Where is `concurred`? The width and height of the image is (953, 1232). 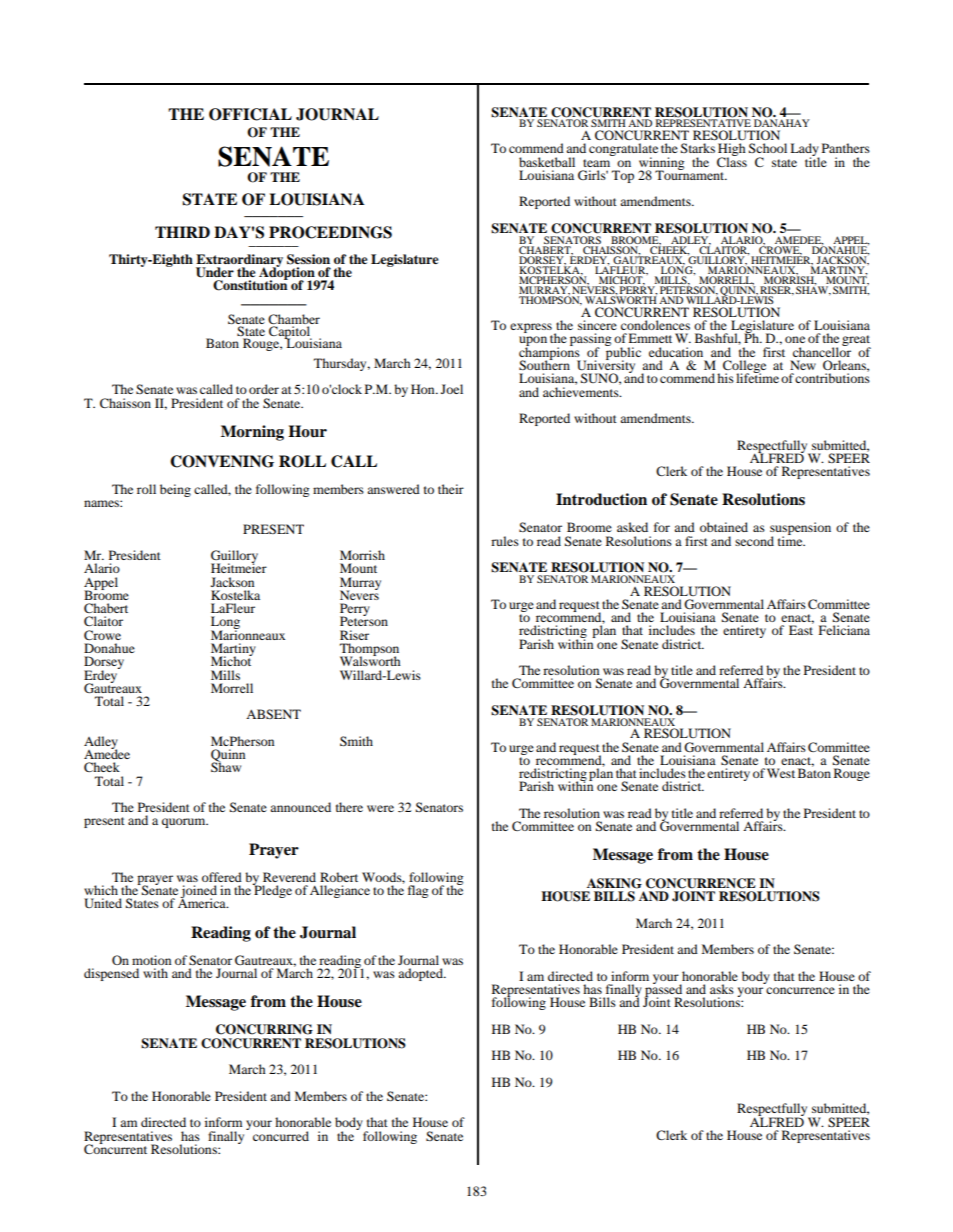
concurred is located at coordinates (281, 1136).
